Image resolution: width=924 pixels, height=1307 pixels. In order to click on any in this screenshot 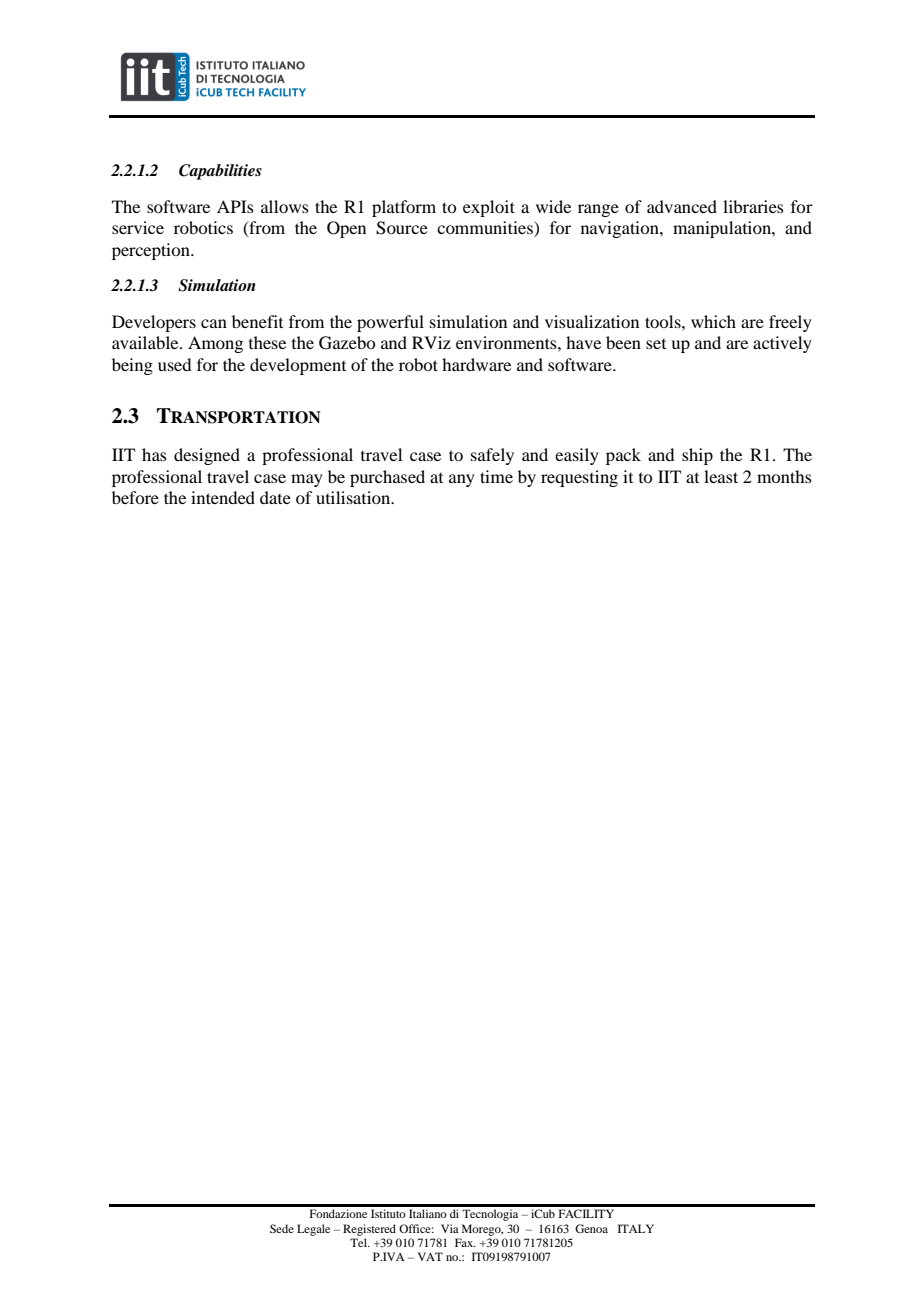, I will do `click(462, 480)`.
